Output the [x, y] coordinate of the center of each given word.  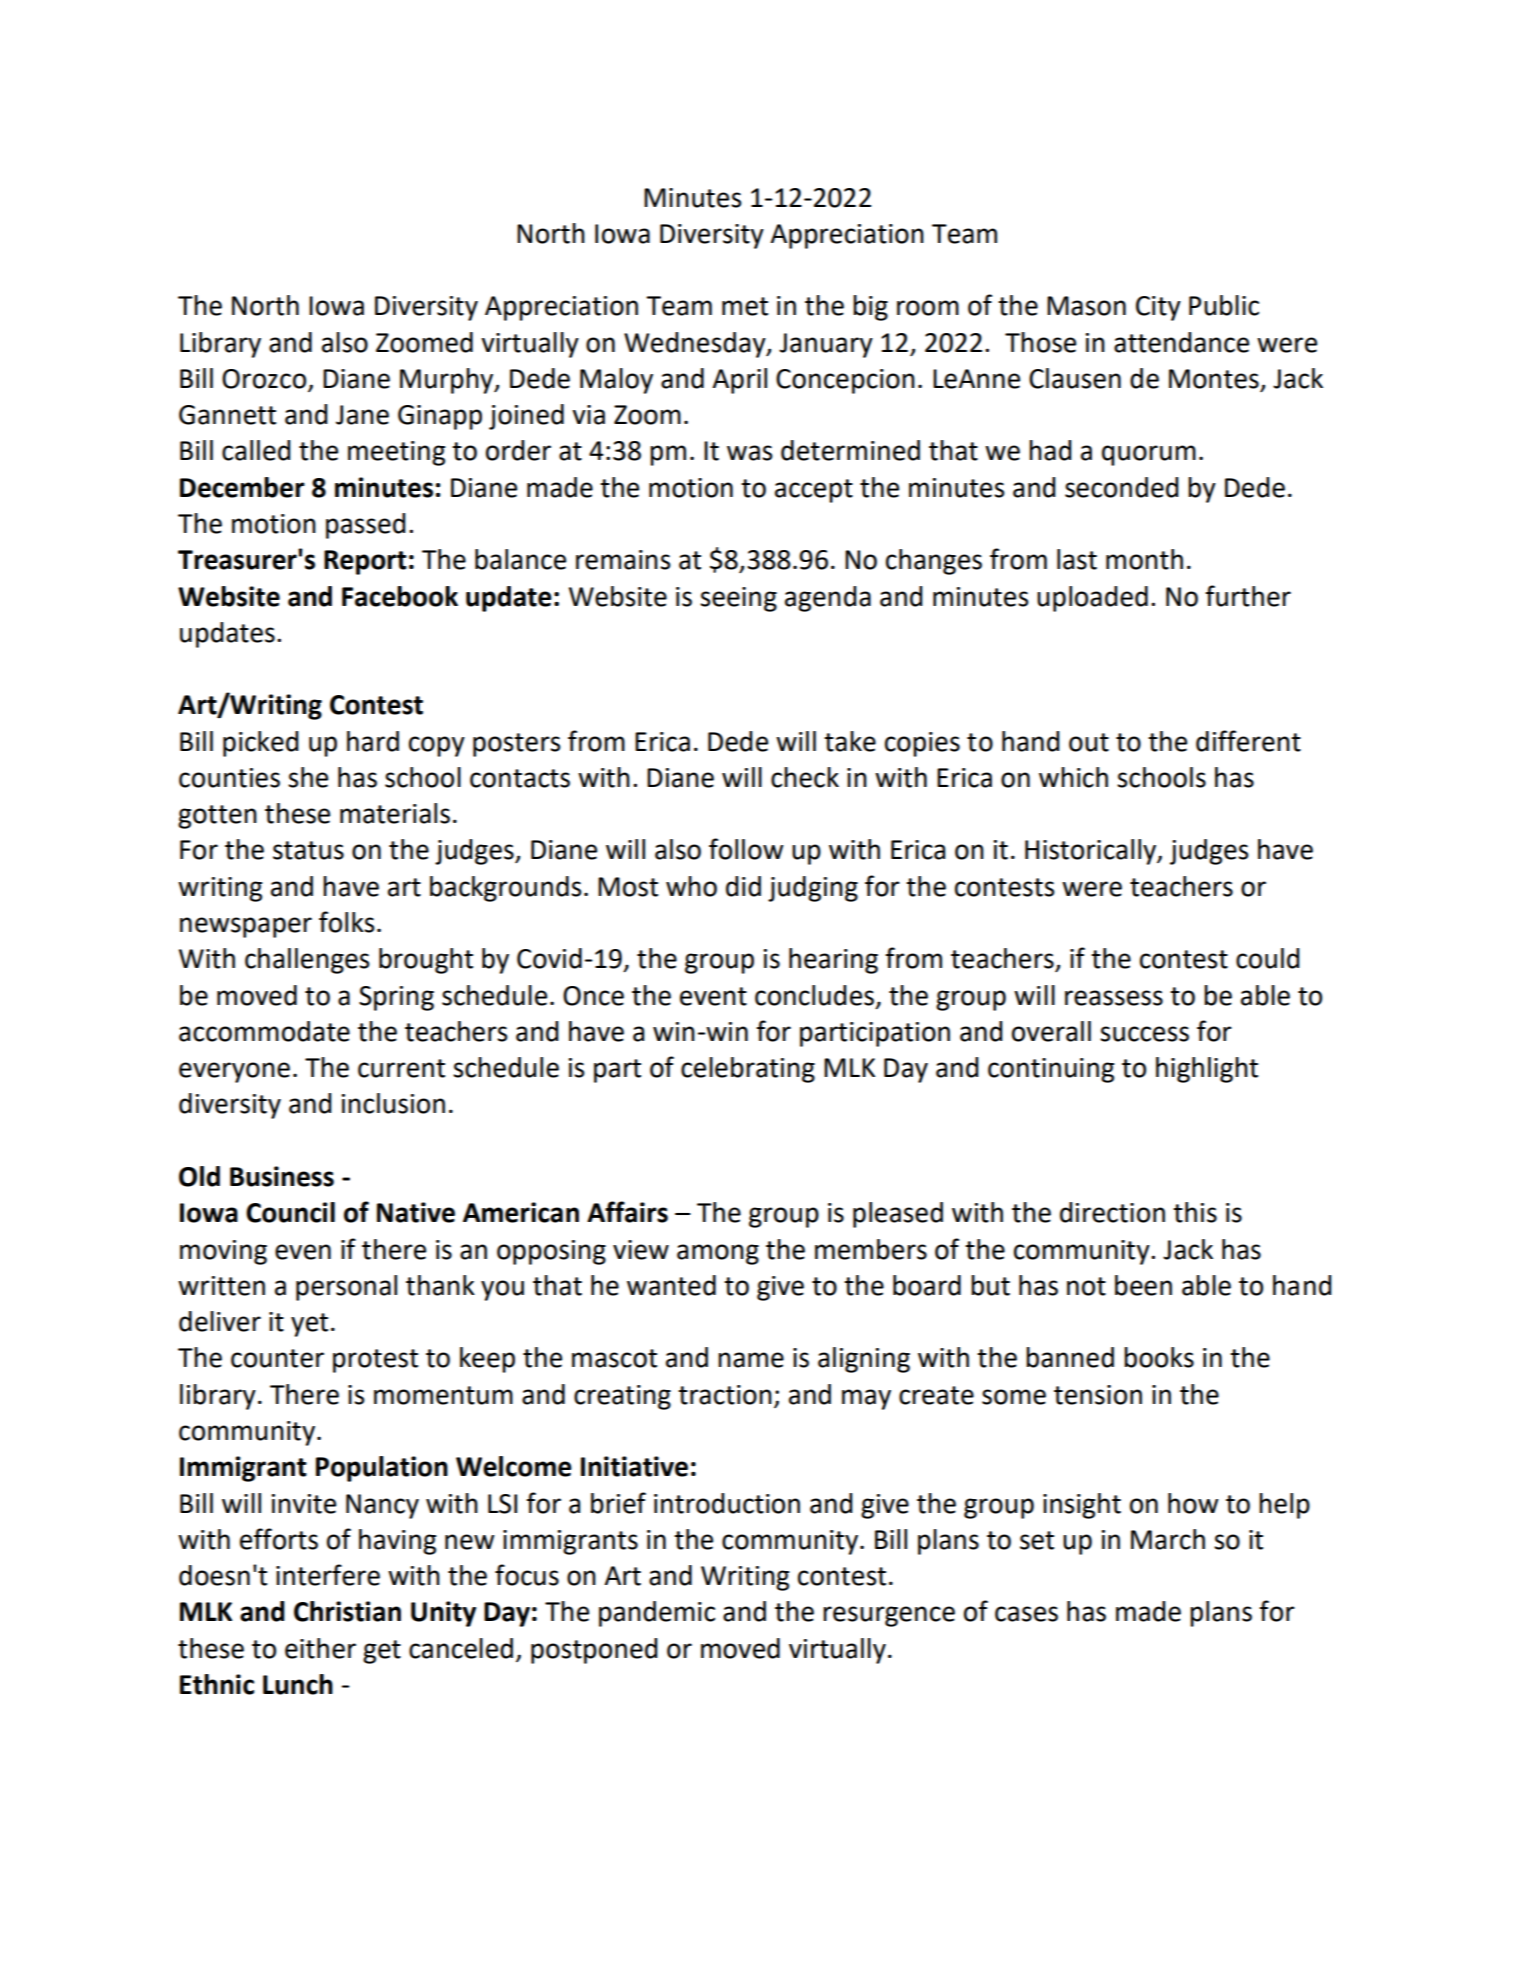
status [308, 850]
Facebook [400, 596]
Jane [362, 415]
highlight [1207, 1070]
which [1073, 777]
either [320, 1648]
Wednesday [696, 345]
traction [725, 1395]
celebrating [748, 1070]
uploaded [1092, 599]
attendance [1181, 342]
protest [375, 1361]
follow [746, 849]
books [1159, 1357]
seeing [738, 599]
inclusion [393, 1103]
